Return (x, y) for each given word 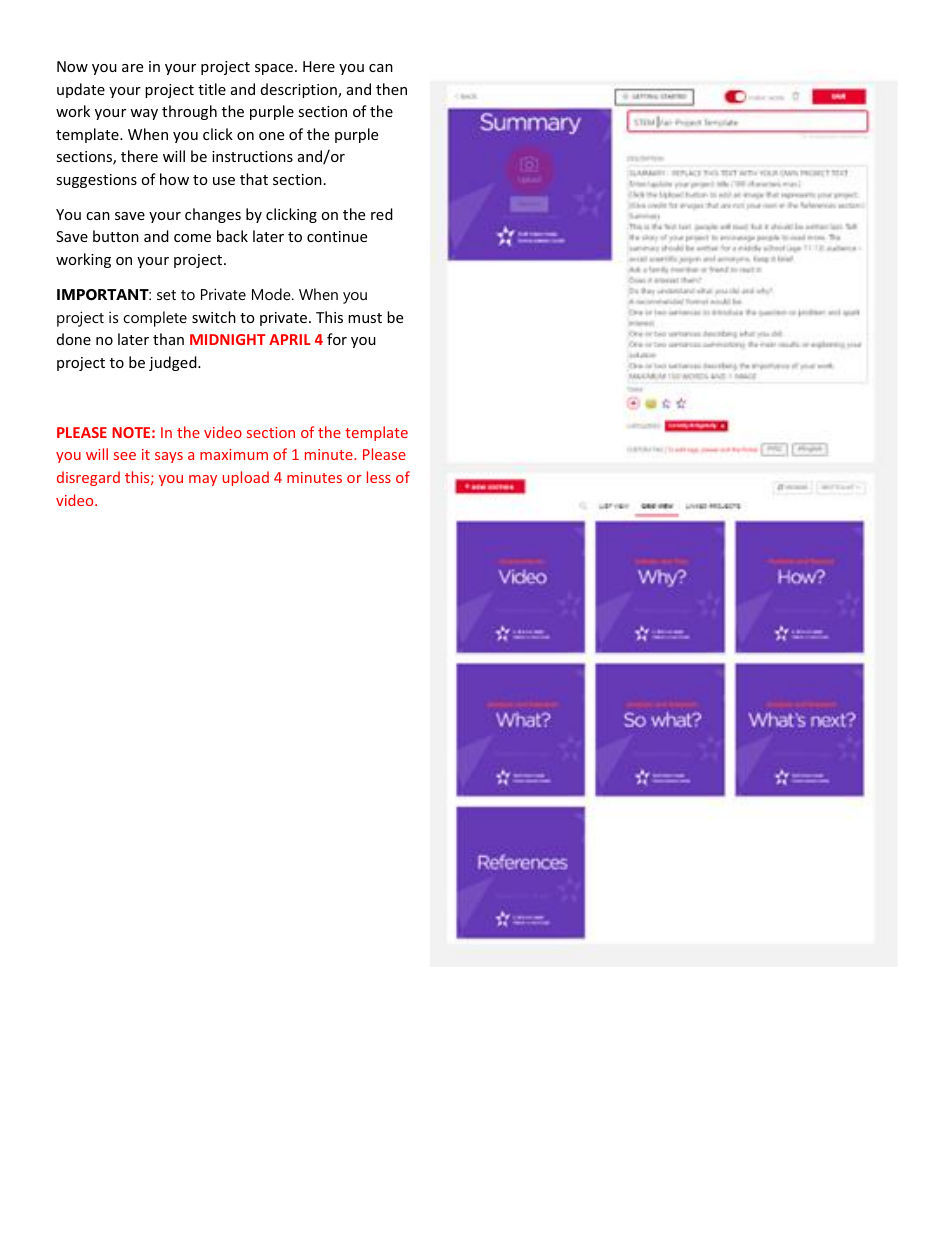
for (337, 339)
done (74, 339)
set (166, 295)
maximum (234, 454)
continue (337, 236)
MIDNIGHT (228, 339)
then (391, 89)
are (132, 68)
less (379, 477)
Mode (272, 294)
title (212, 89)
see (125, 456)
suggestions (96, 181)
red (382, 214)
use (224, 181)
